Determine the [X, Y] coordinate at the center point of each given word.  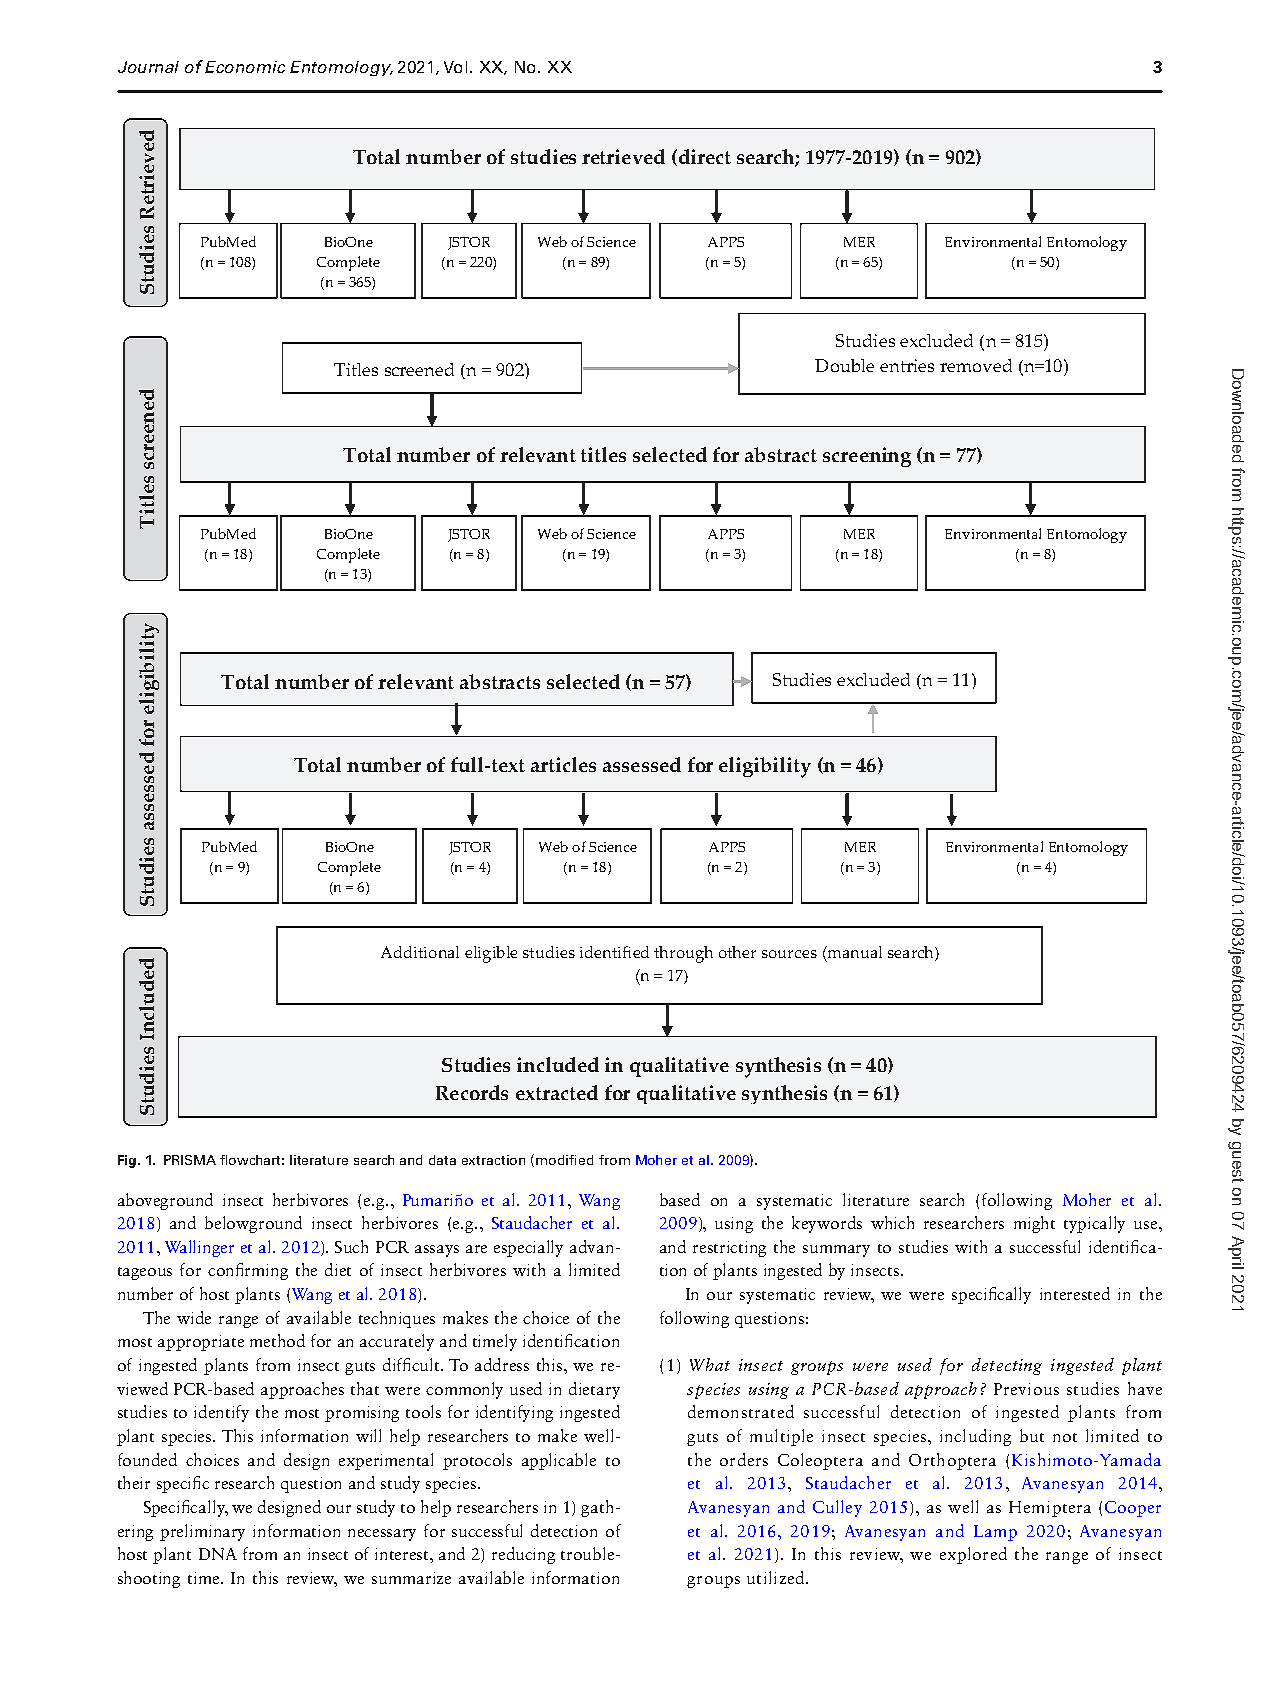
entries [907, 365]
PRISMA [190, 1160]
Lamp [995, 1533]
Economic [245, 67]
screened [419, 369]
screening [867, 457]
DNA [218, 1554]
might [1034, 1224]
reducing [523, 1555]
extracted [557, 1092]
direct [703, 157]
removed [976, 365]
